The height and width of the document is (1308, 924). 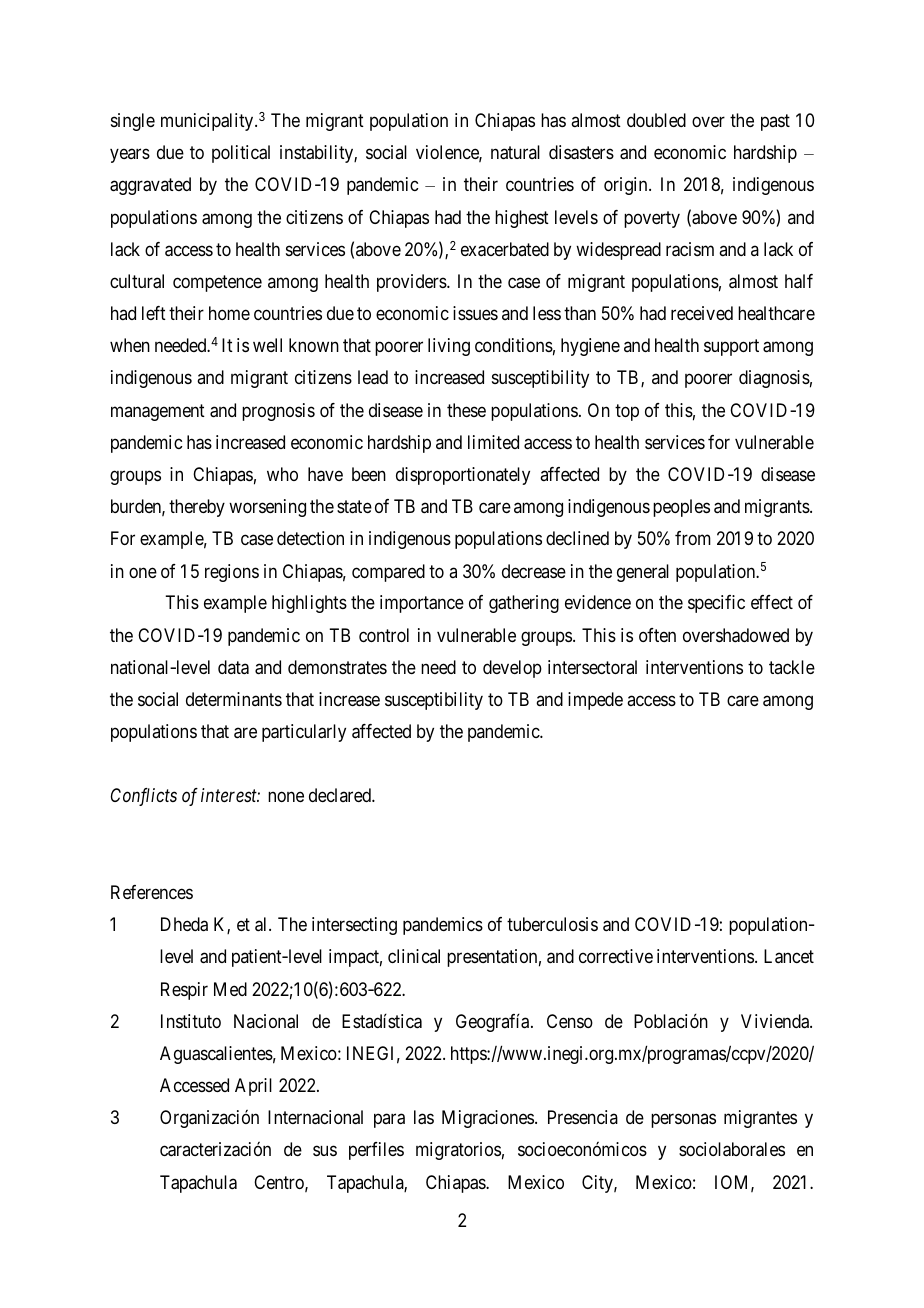 What do you see at coordinates (241, 154) in the document?
I see `political` at bounding box center [241, 154].
